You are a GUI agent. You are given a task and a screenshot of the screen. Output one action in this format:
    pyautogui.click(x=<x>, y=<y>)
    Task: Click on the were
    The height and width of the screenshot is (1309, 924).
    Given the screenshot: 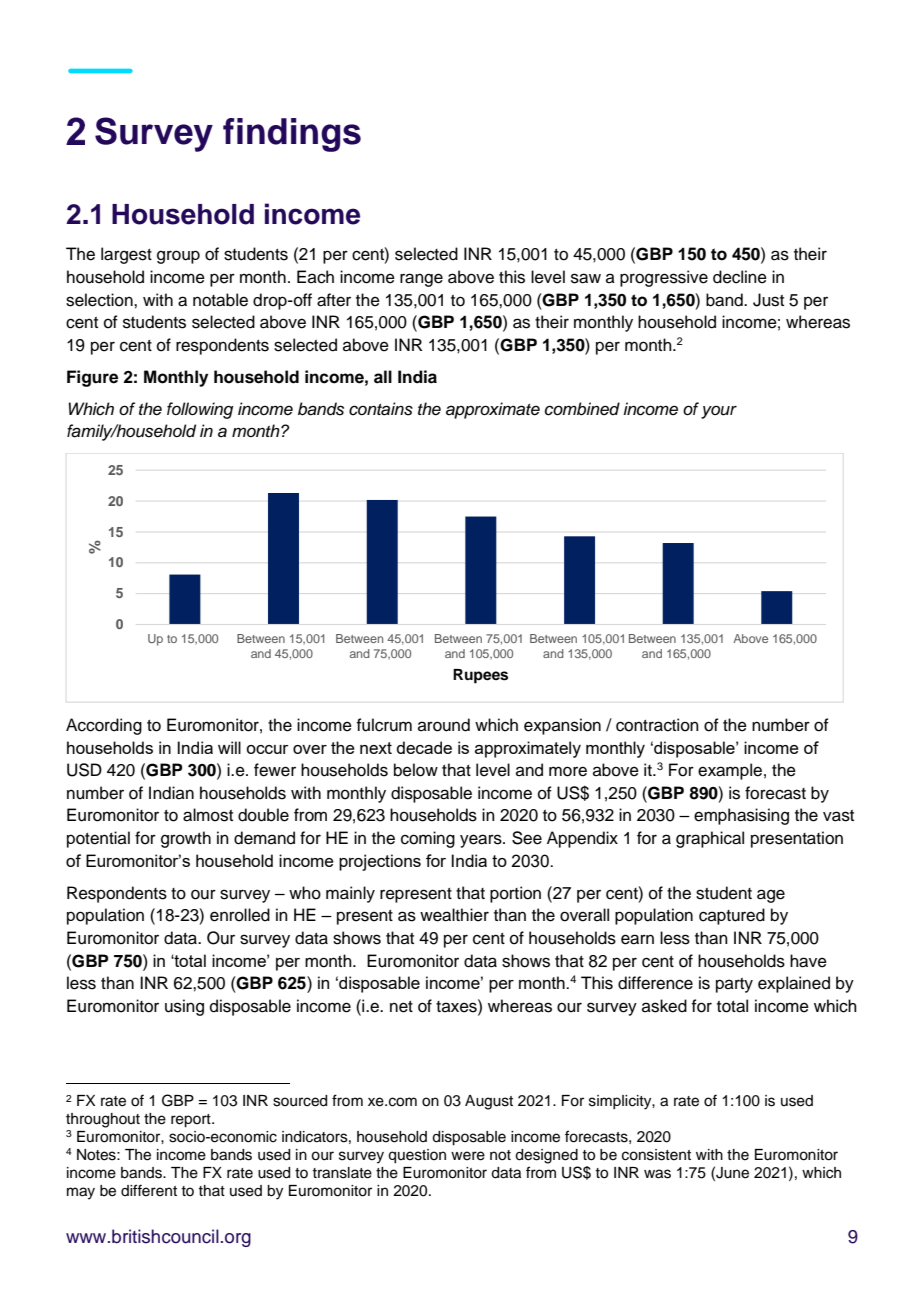 What is the action you would take?
    pyautogui.click(x=468, y=1156)
